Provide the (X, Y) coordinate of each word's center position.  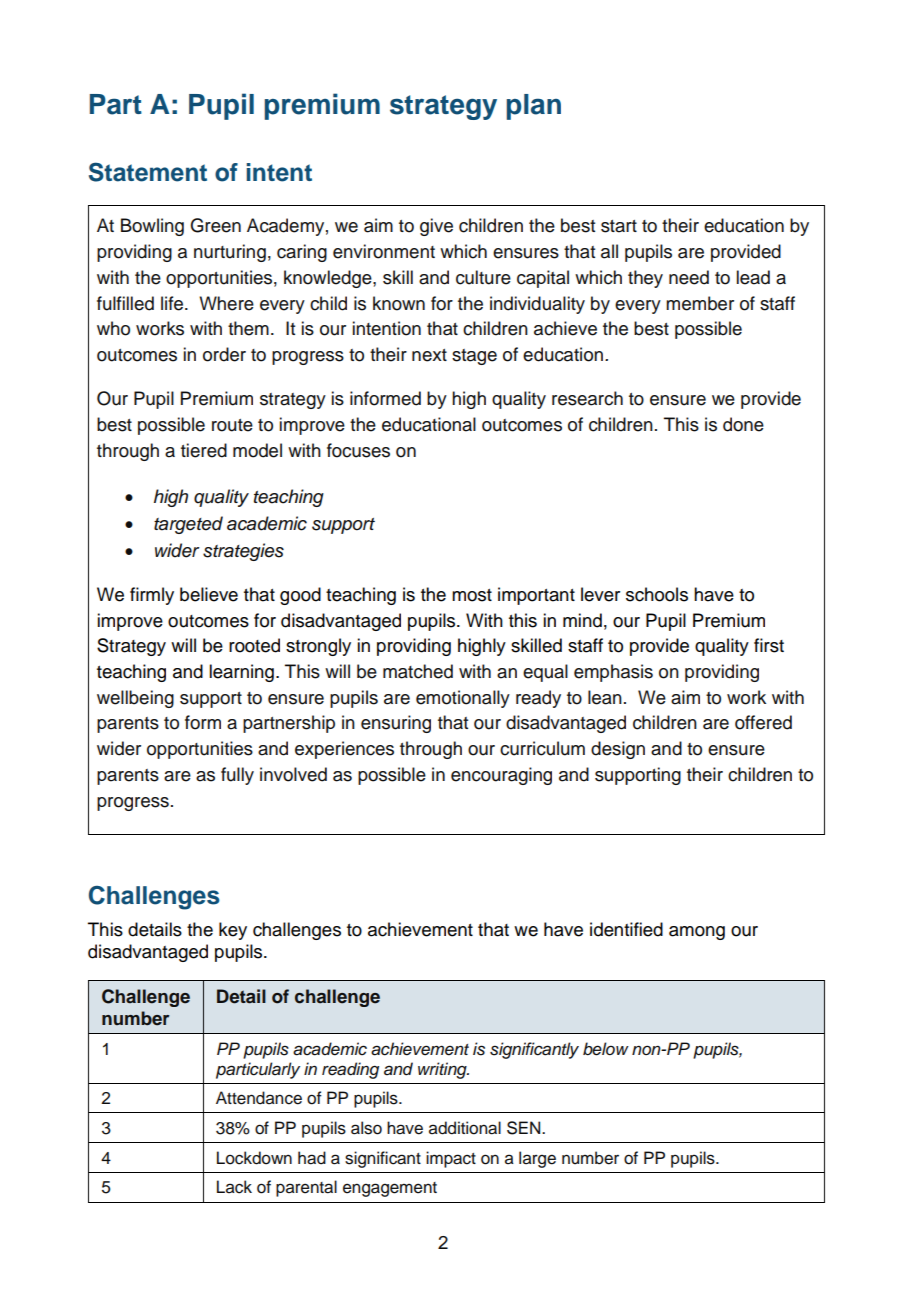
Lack (234, 1187)
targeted (188, 525)
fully (237, 776)
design (618, 750)
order (224, 354)
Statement (148, 172)
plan (533, 107)
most (472, 595)
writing (443, 1070)
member (700, 303)
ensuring (396, 724)
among (697, 933)
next (429, 355)
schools (657, 594)
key (233, 931)
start (619, 226)
